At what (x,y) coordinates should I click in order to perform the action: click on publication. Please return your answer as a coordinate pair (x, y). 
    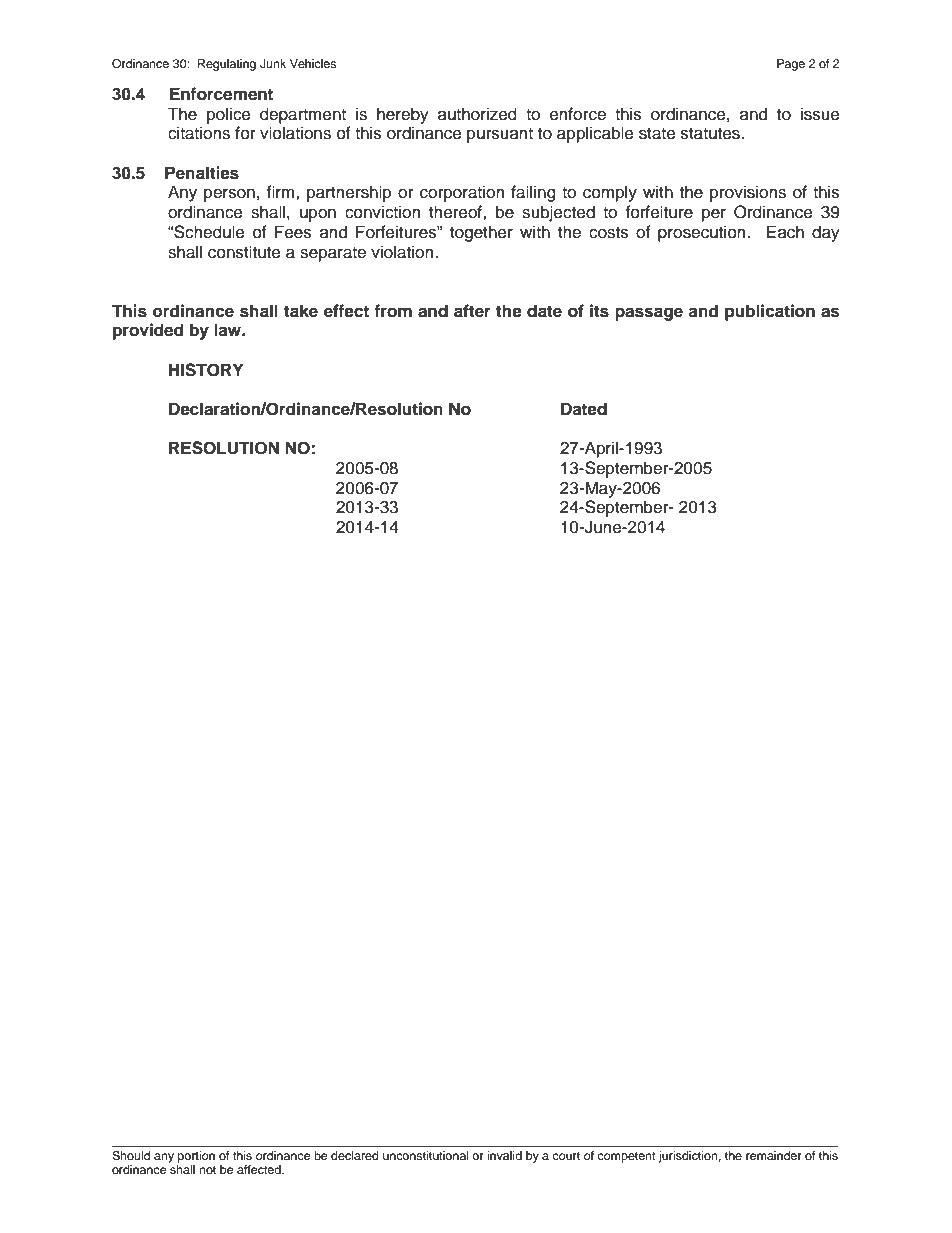
    Looking at the image, I should click on (770, 312).
